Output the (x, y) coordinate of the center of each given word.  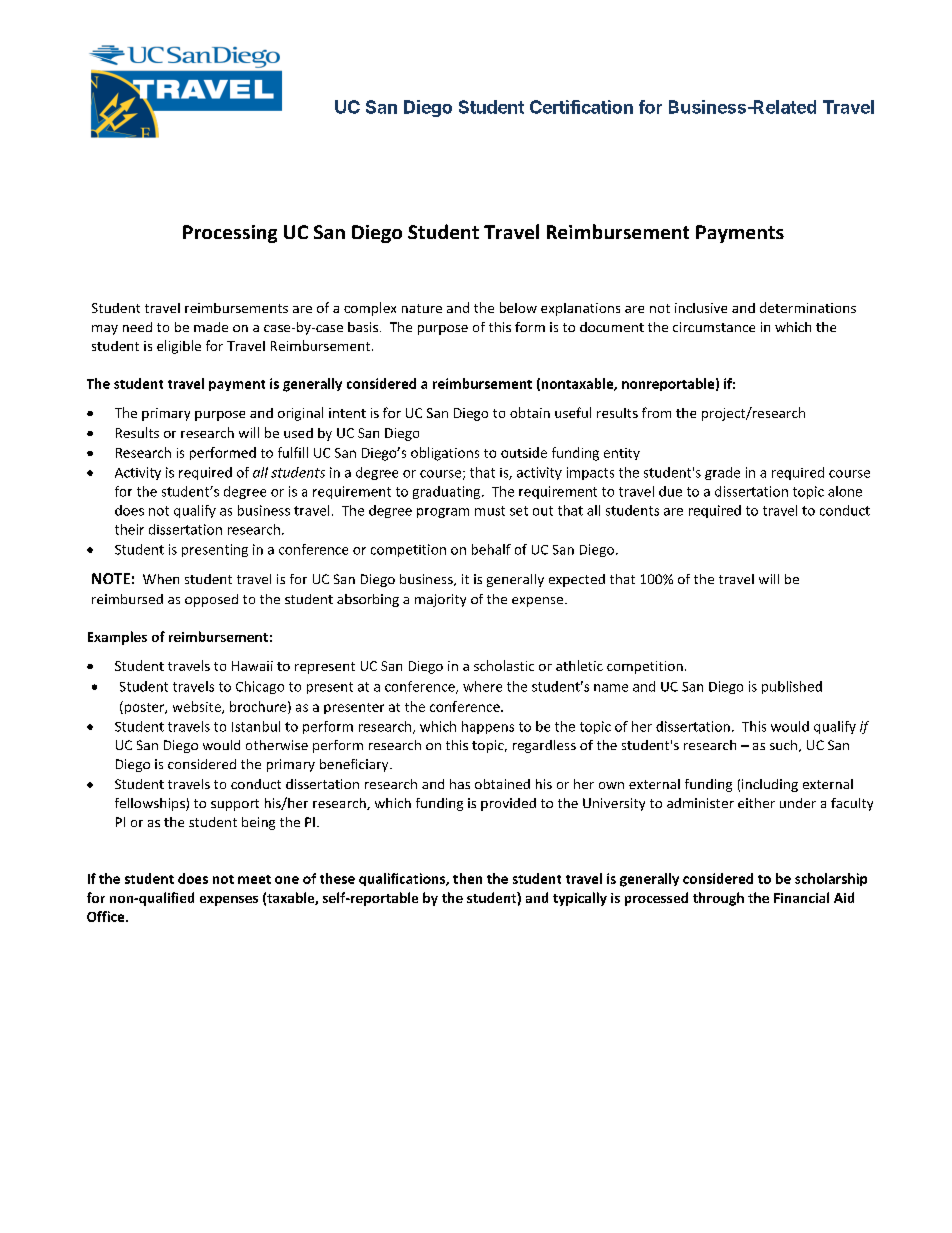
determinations (808, 307)
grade (722, 473)
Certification (581, 107)
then (467, 878)
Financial (801, 897)
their (129, 529)
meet (254, 879)
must (490, 511)
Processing (230, 234)
